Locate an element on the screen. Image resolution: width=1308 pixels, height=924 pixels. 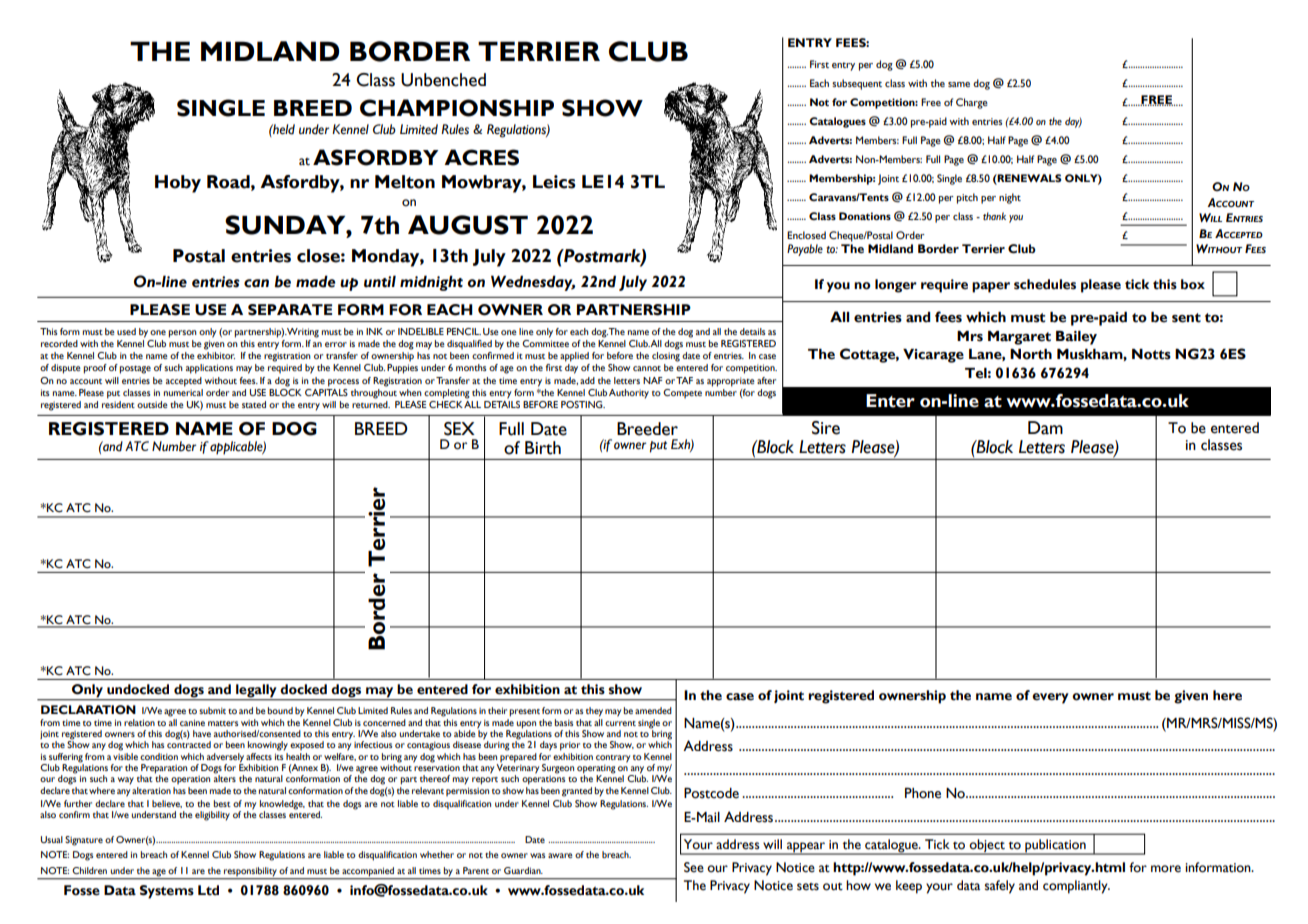
amended is located at coordinates (653, 710).
